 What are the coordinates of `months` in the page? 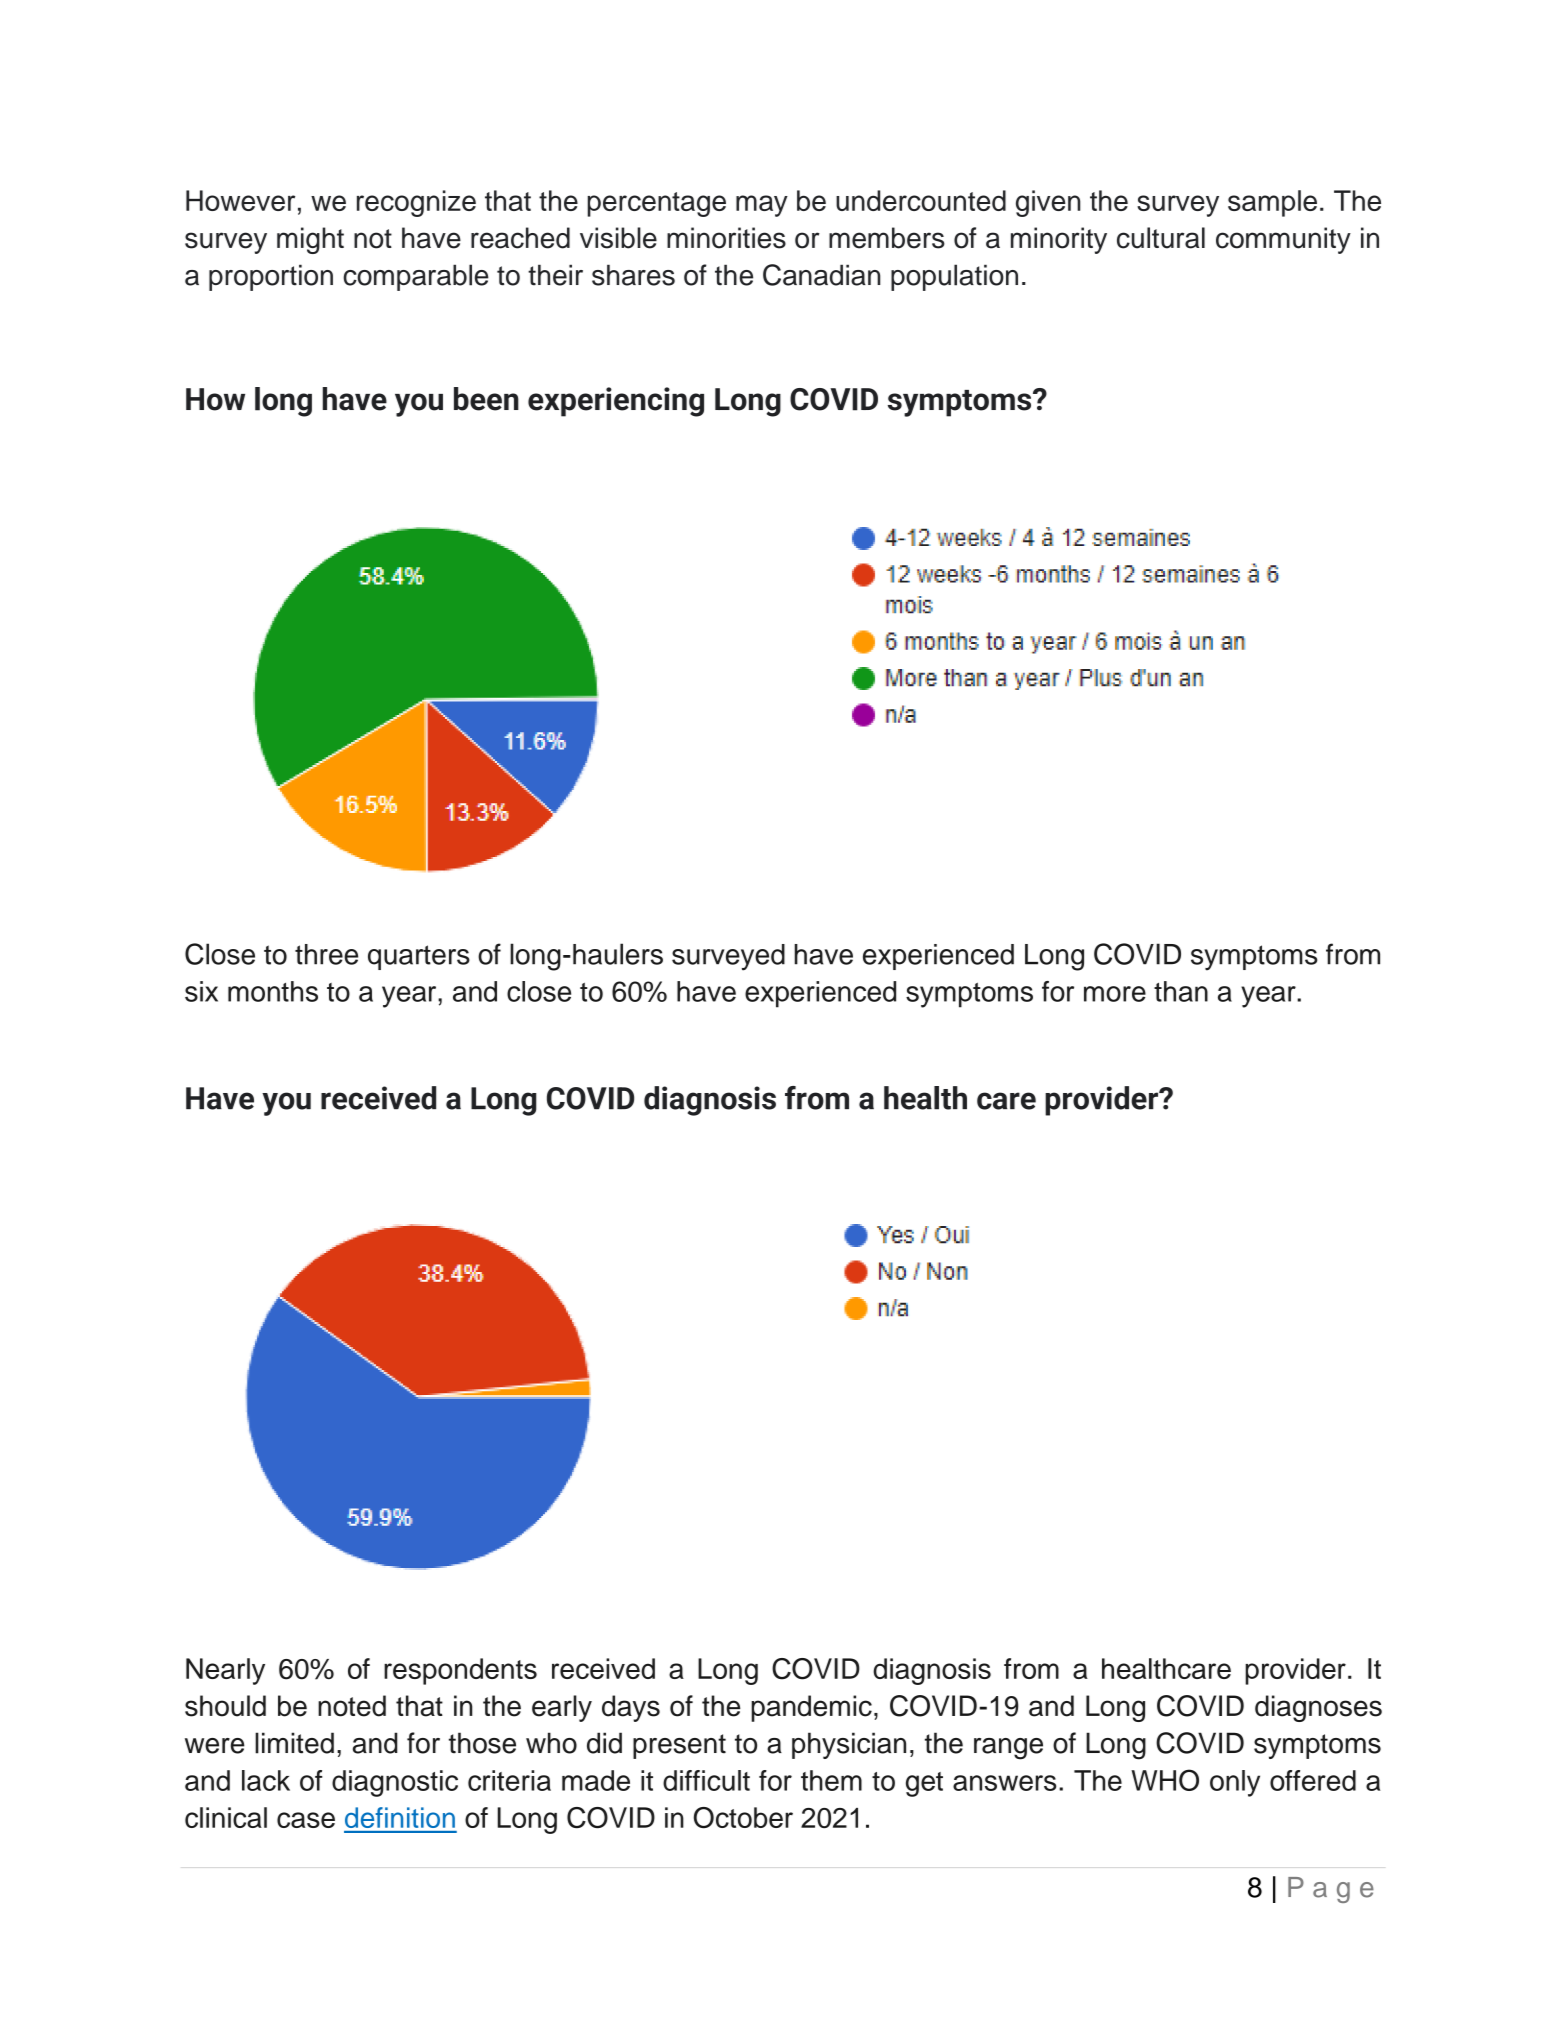 It's located at (273, 991).
